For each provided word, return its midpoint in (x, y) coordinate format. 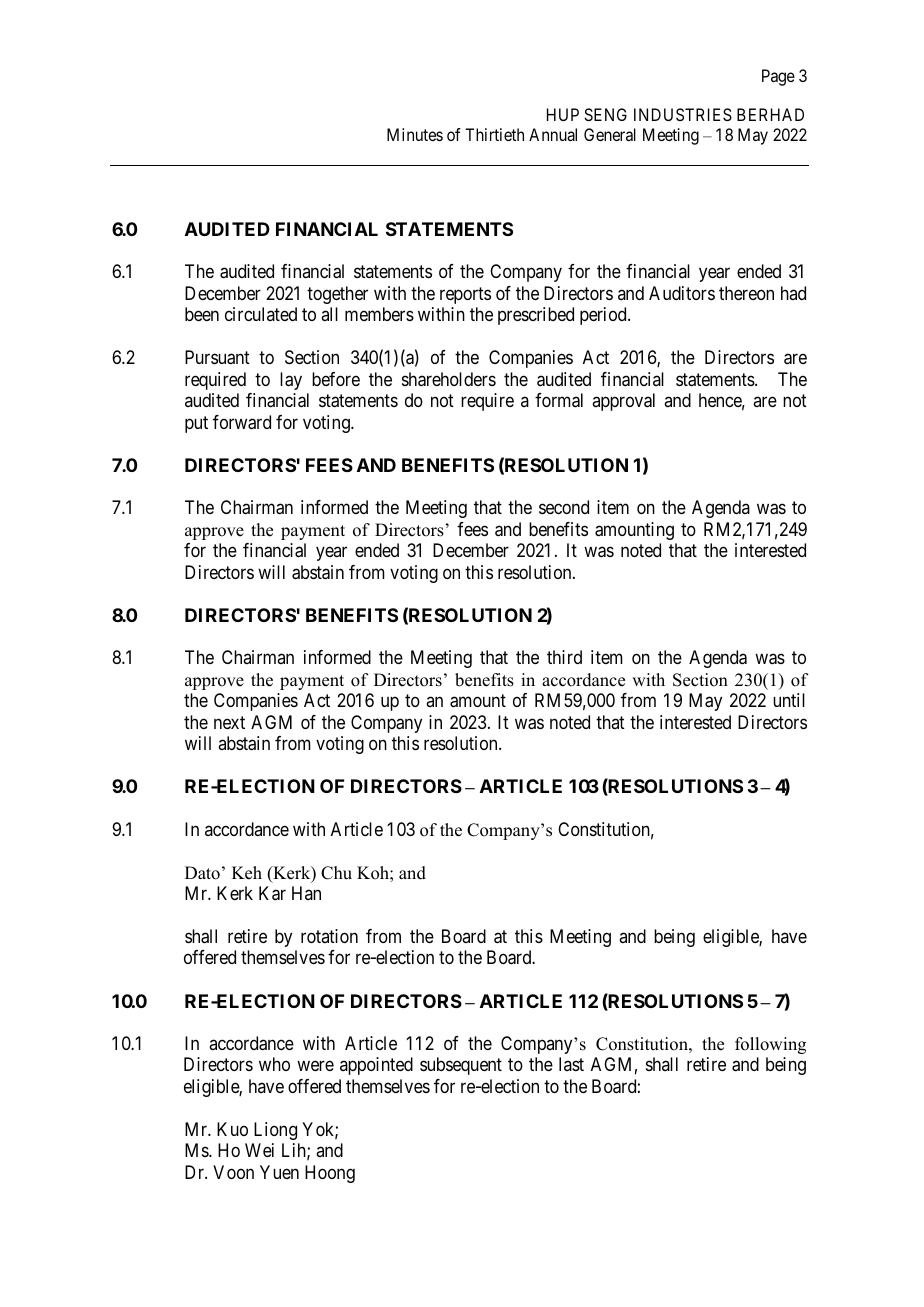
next (229, 722)
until (789, 700)
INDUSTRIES (683, 114)
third (564, 657)
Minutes (415, 134)
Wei (259, 1150)
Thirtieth (494, 134)
